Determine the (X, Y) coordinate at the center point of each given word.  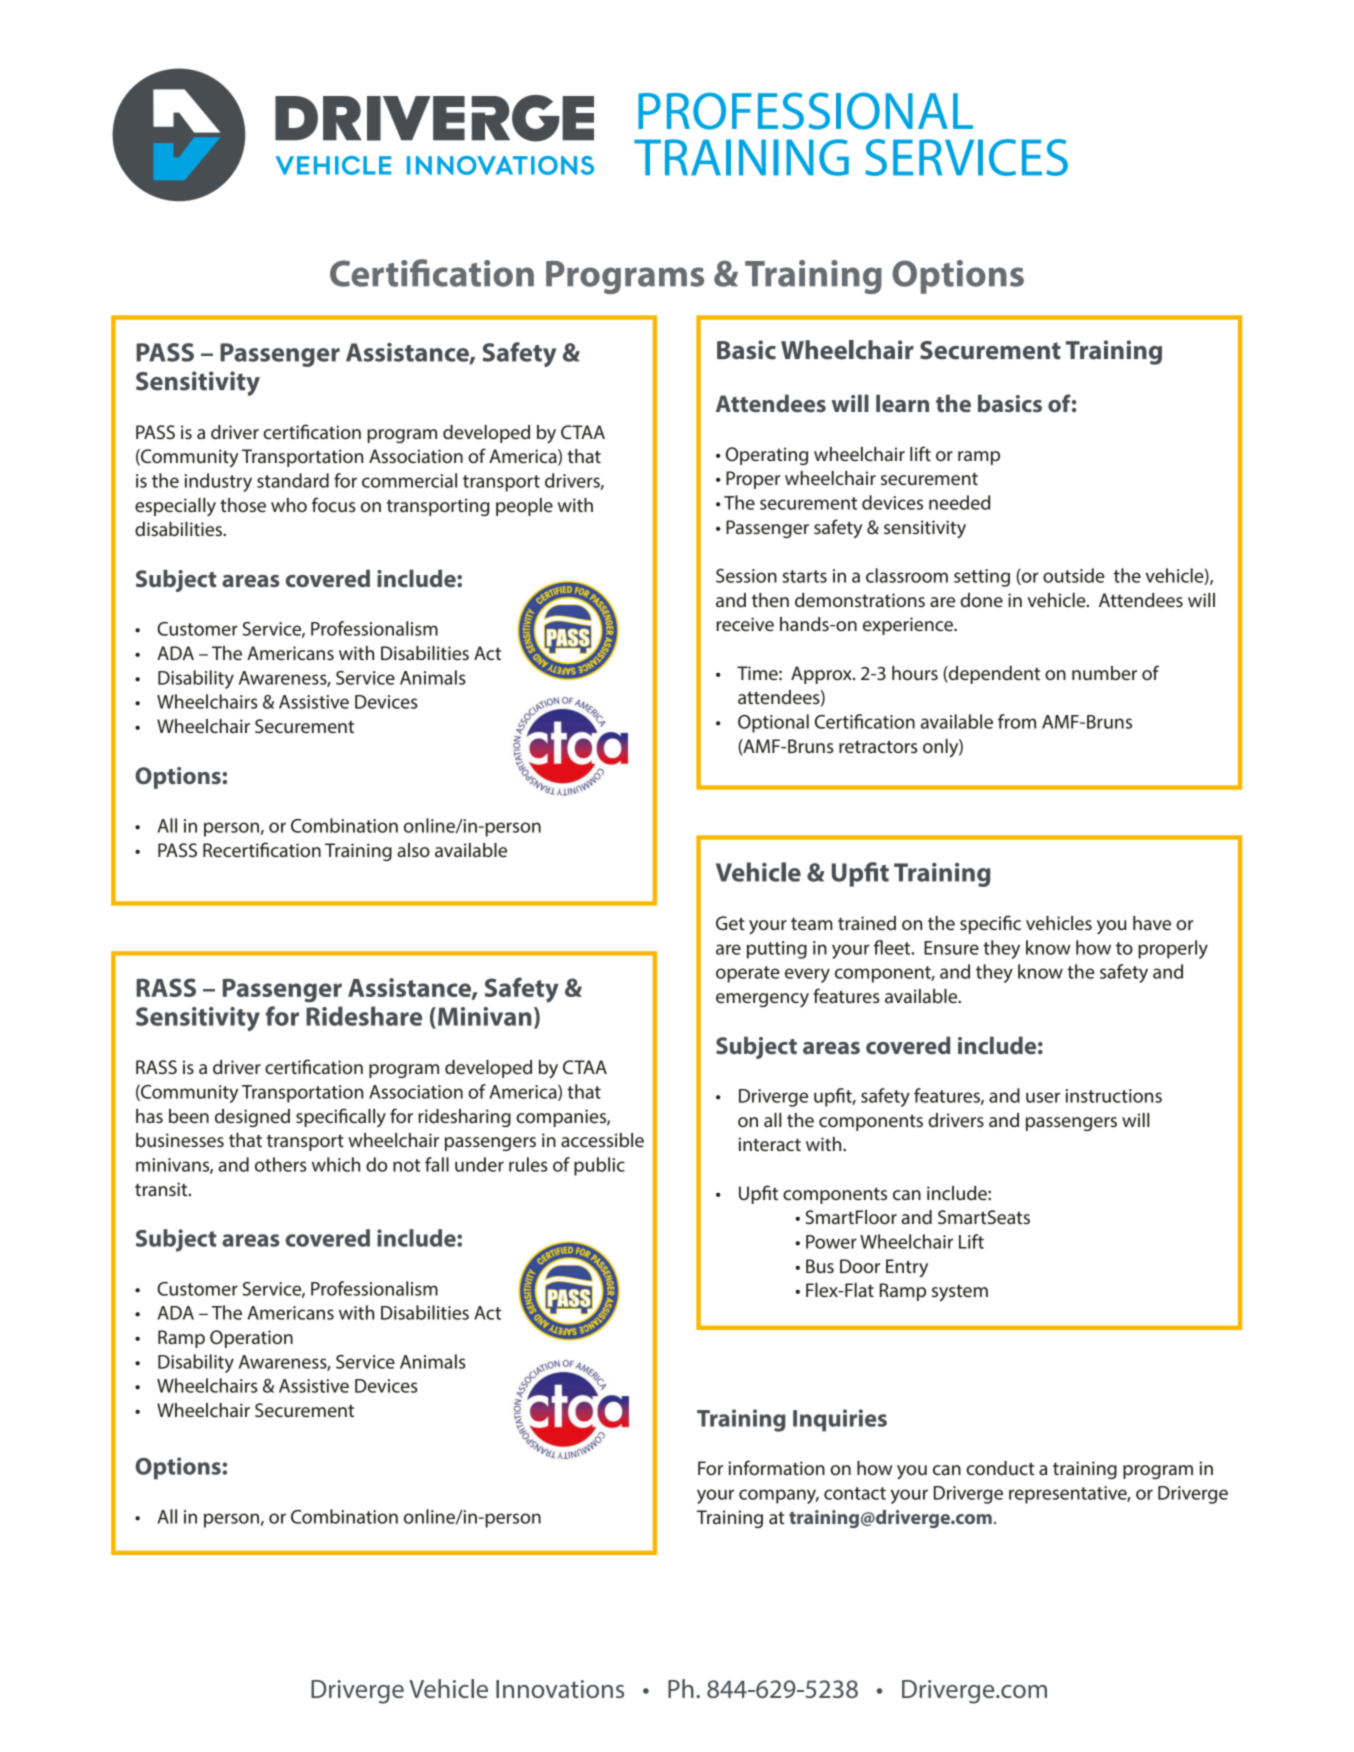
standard (293, 480)
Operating (767, 456)
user (1043, 1097)
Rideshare (364, 1016)
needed (959, 502)
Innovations (560, 1689)
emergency (762, 1000)
